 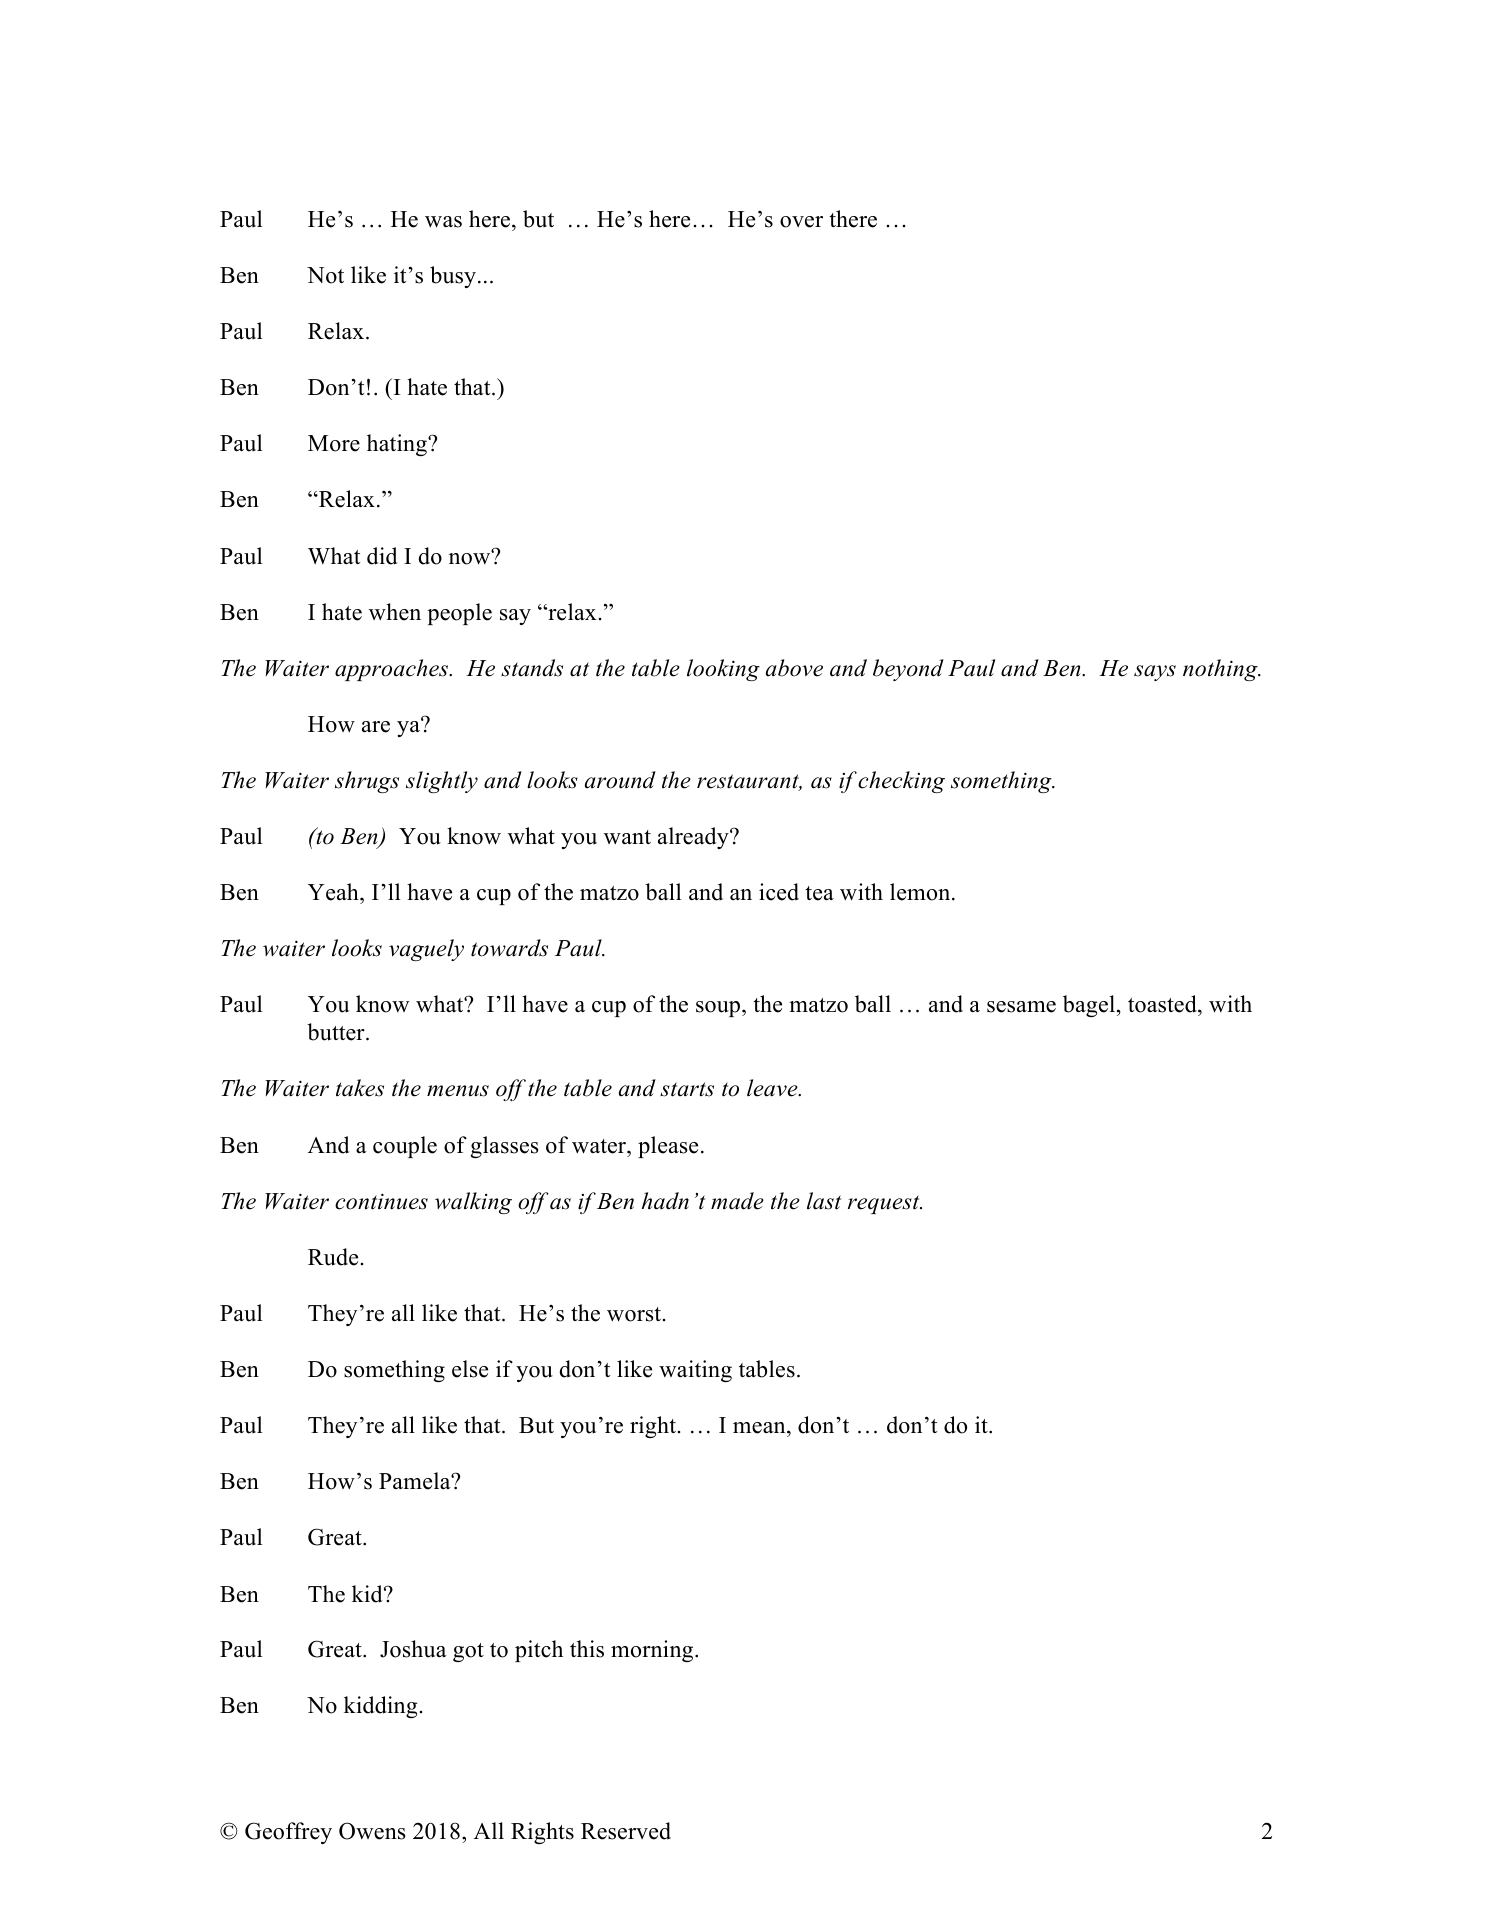 I want to click on toasted, so click(x=1163, y=1004).
